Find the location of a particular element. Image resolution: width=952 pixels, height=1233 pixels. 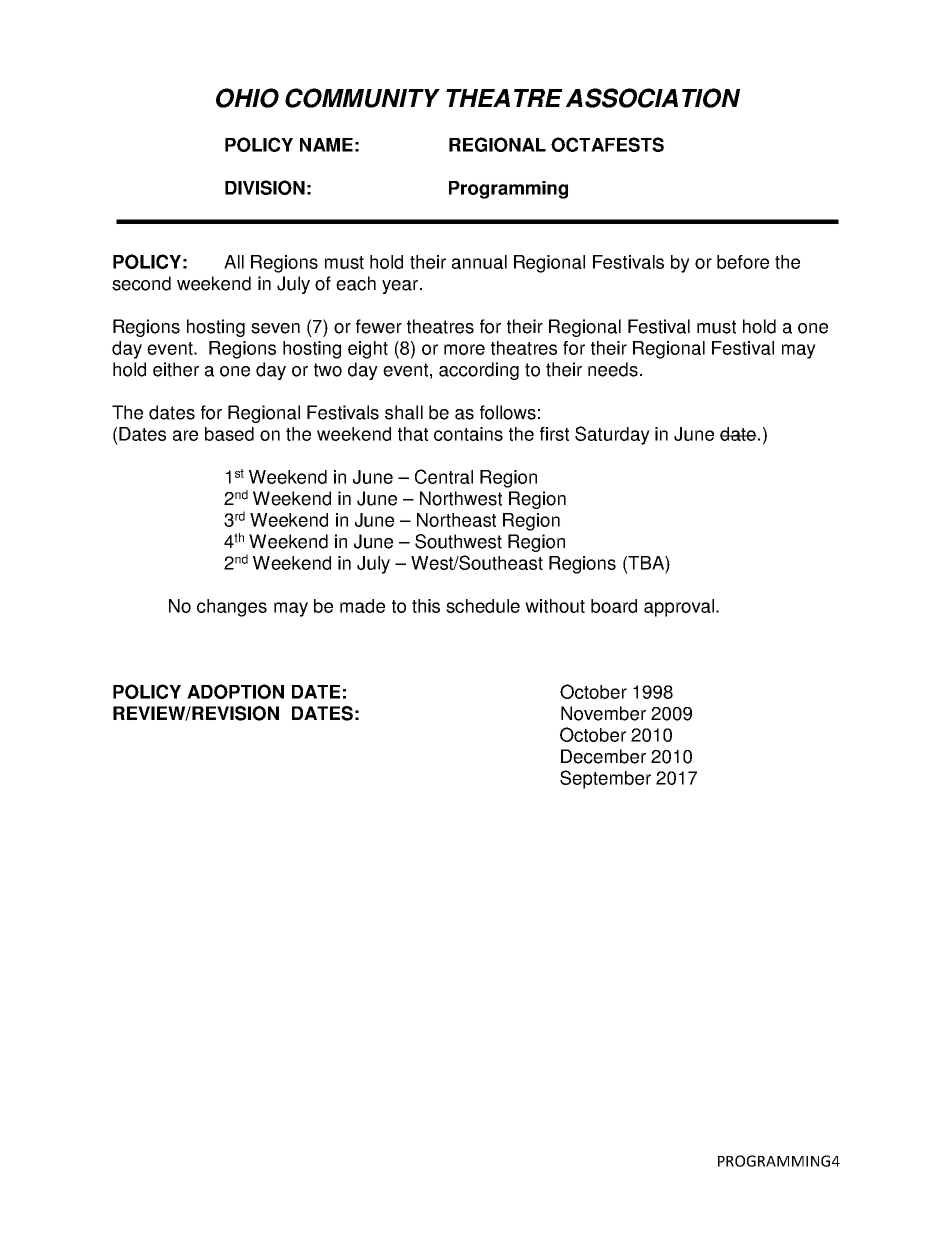

before is located at coordinates (743, 262).
